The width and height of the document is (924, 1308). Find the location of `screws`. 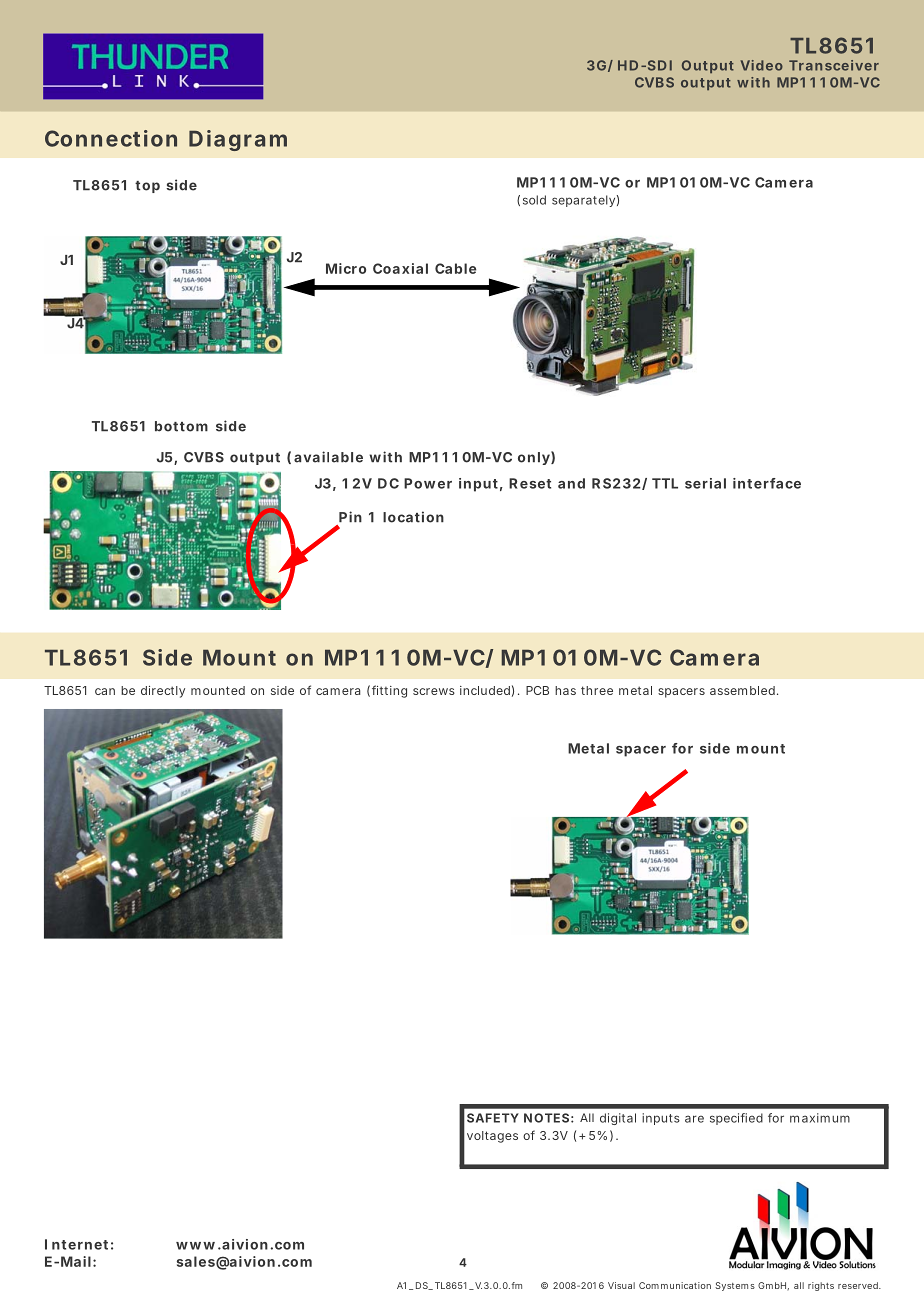

screws is located at coordinates (434, 691).
